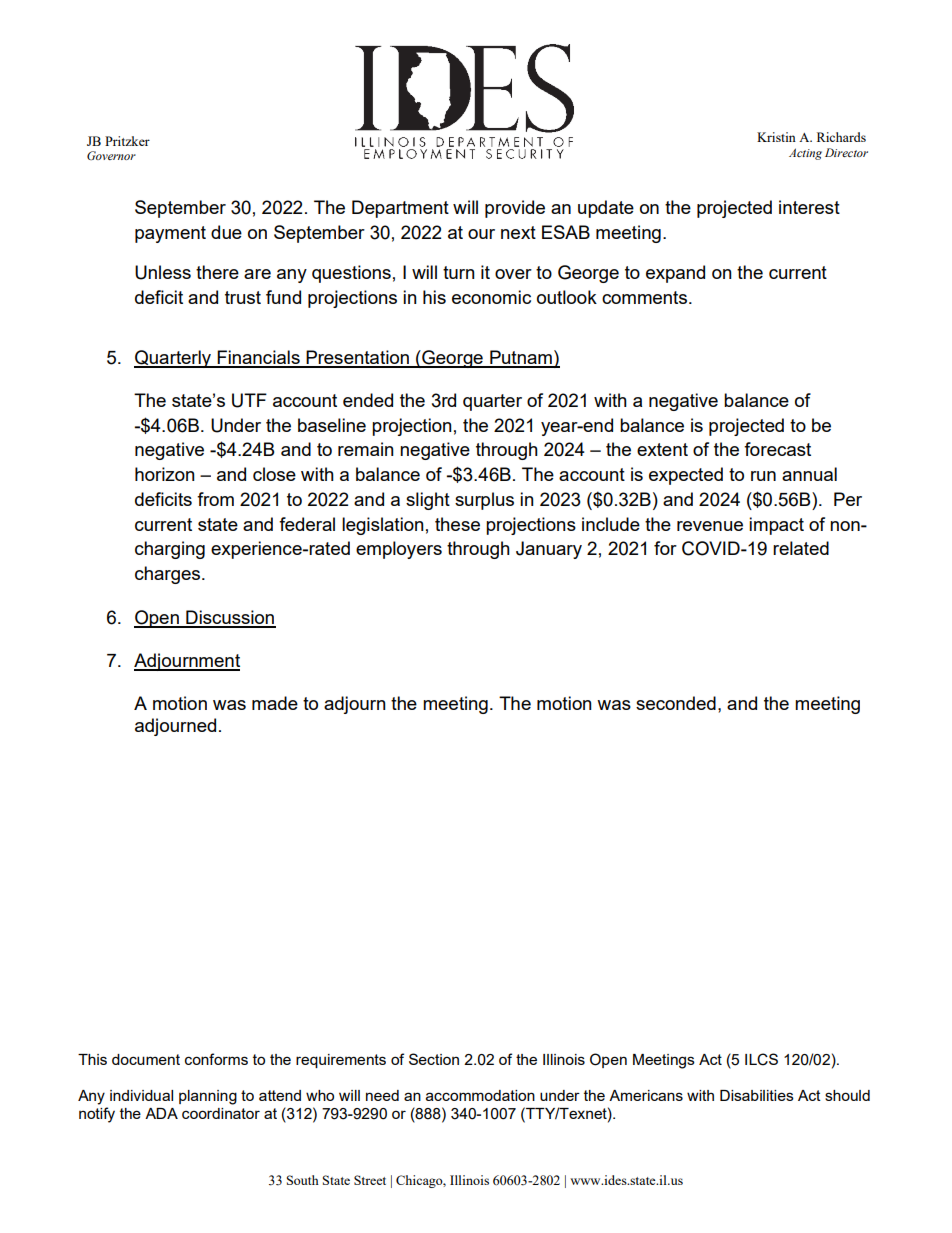 The width and height of the image is (952, 1233). Describe the element at coordinates (676, 703) in the image. I see `seconded` at that location.
